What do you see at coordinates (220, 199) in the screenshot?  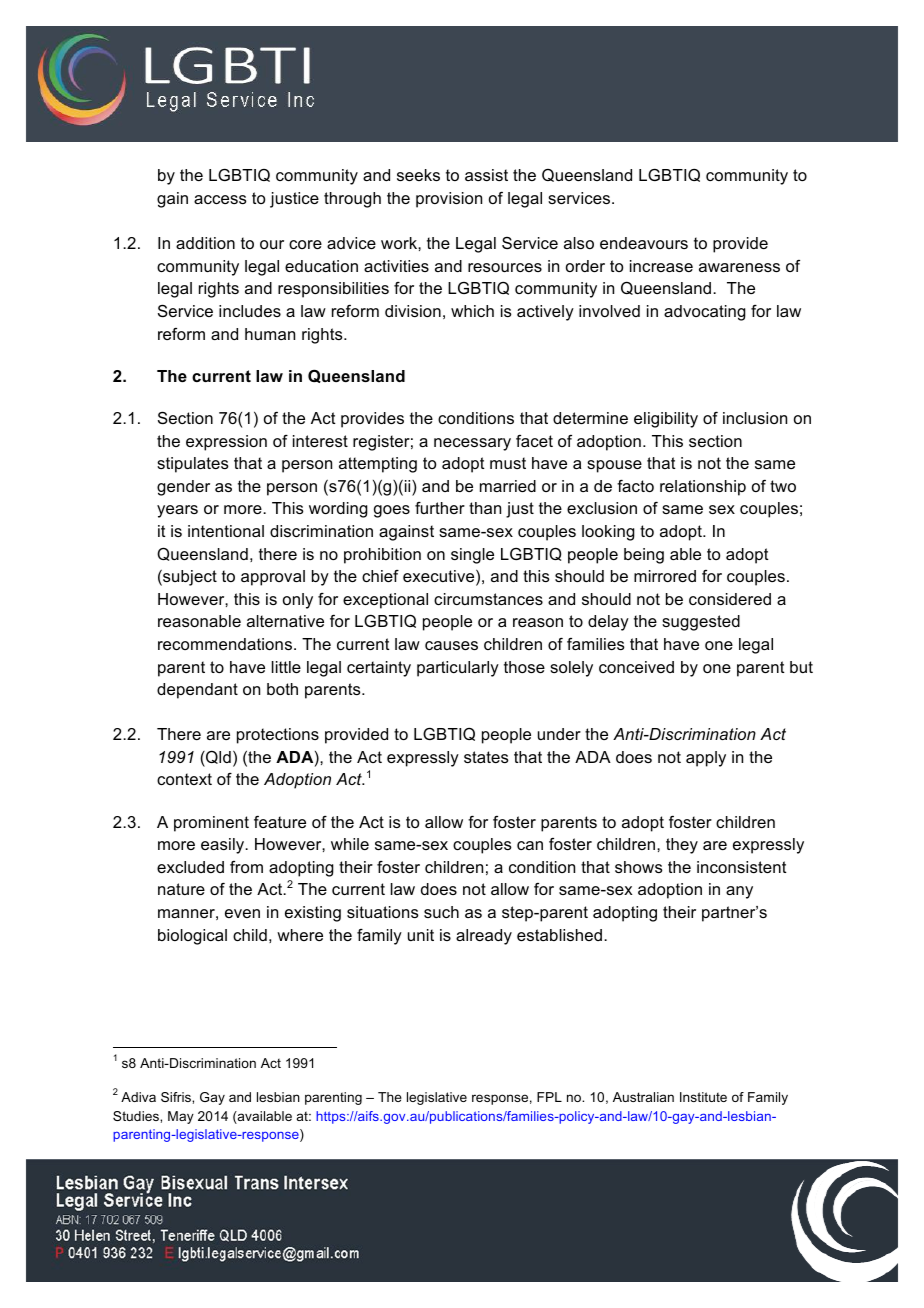 I see `access` at bounding box center [220, 199].
